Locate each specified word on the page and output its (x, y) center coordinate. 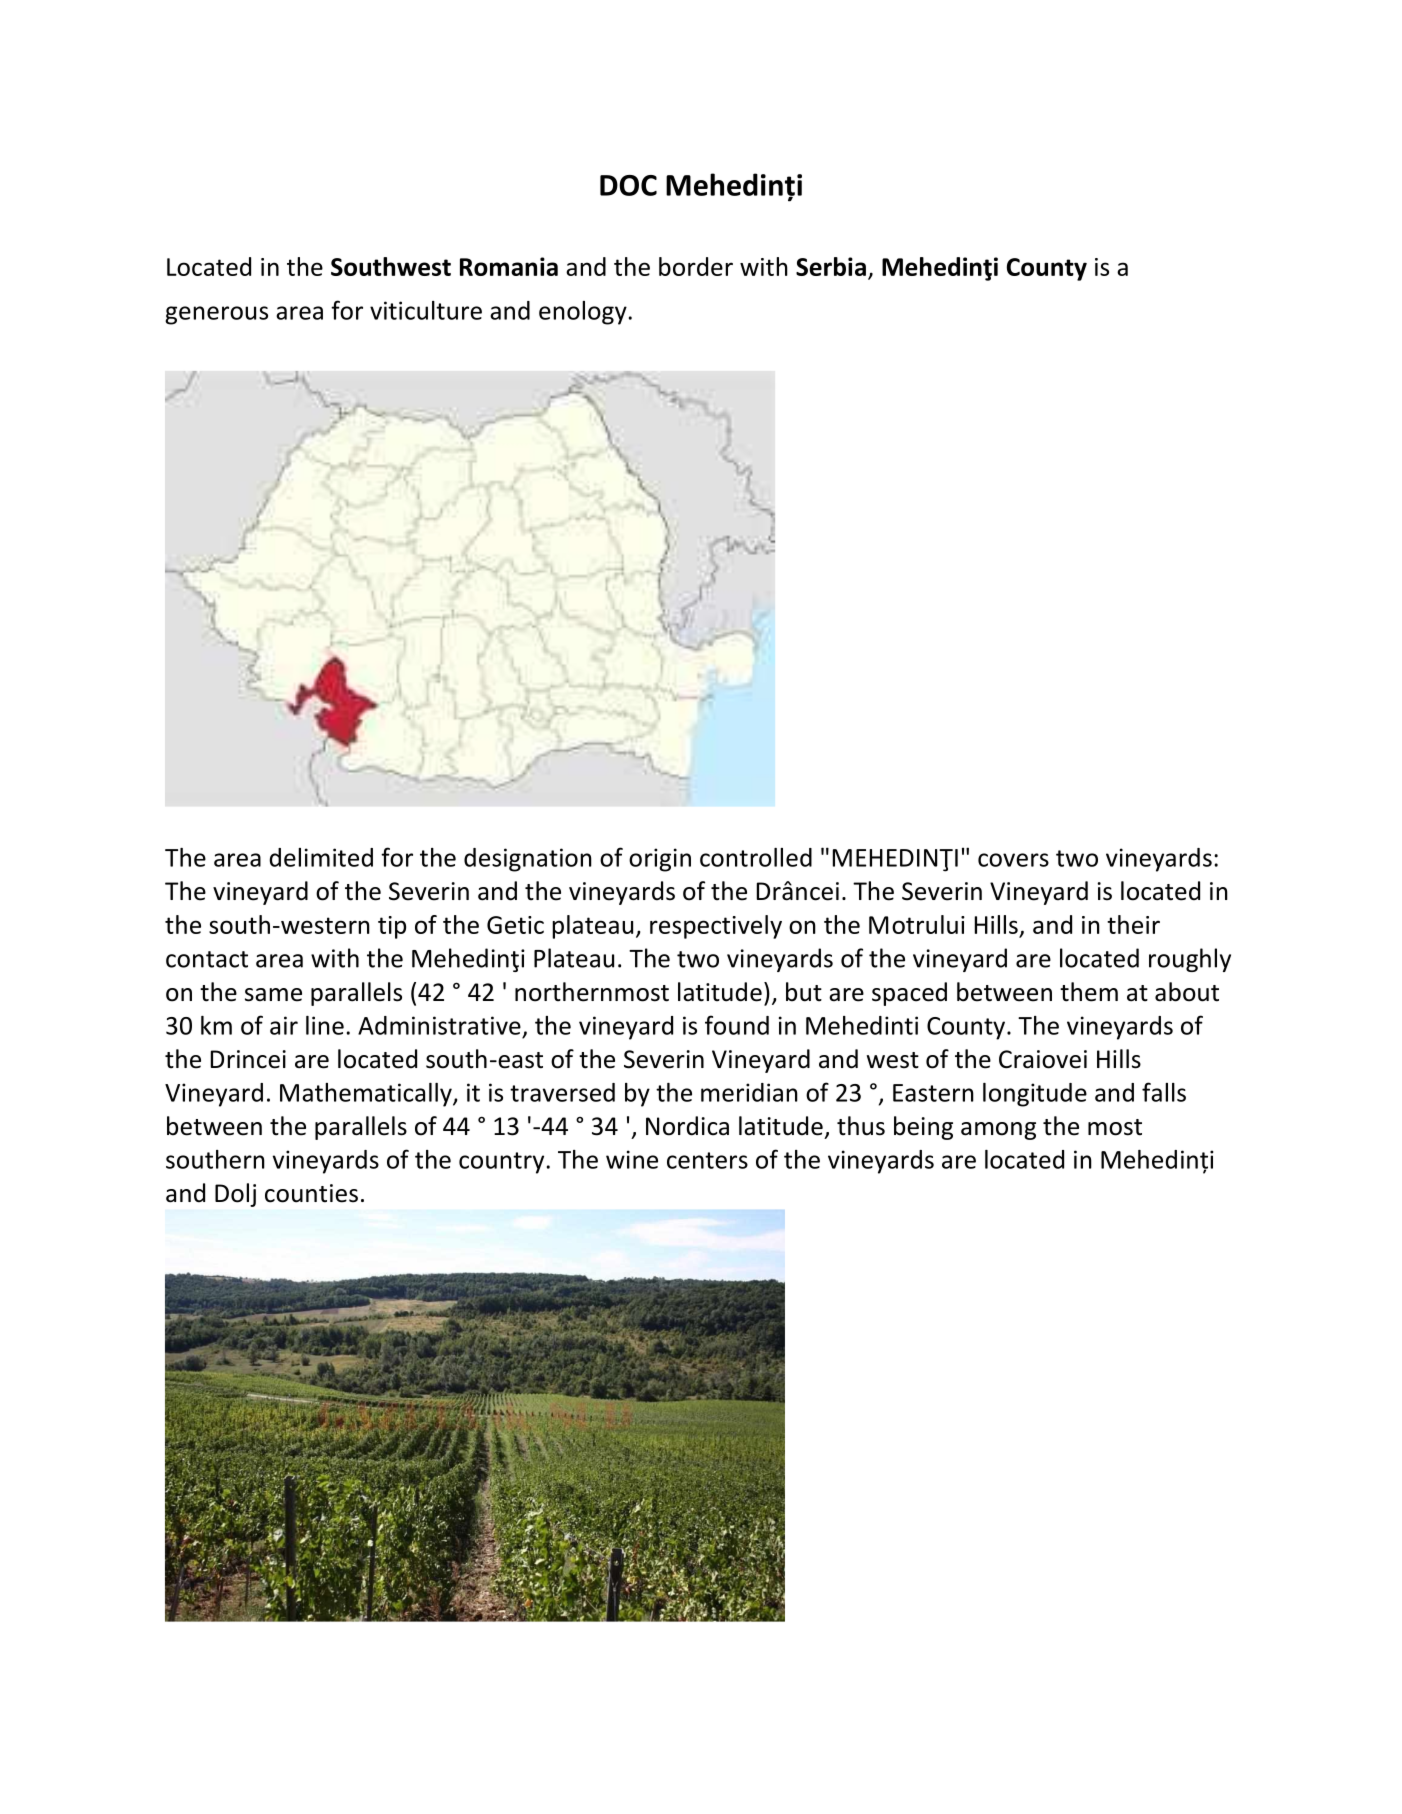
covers (1013, 860)
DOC (628, 185)
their (1133, 924)
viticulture (426, 310)
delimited (321, 857)
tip (392, 927)
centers (707, 1160)
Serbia (831, 266)
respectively (716, 927)
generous (216, 315)
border (696, 266)
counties (311, 1193)
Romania (509, 266)
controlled (756, 857)
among (998, 1131)
